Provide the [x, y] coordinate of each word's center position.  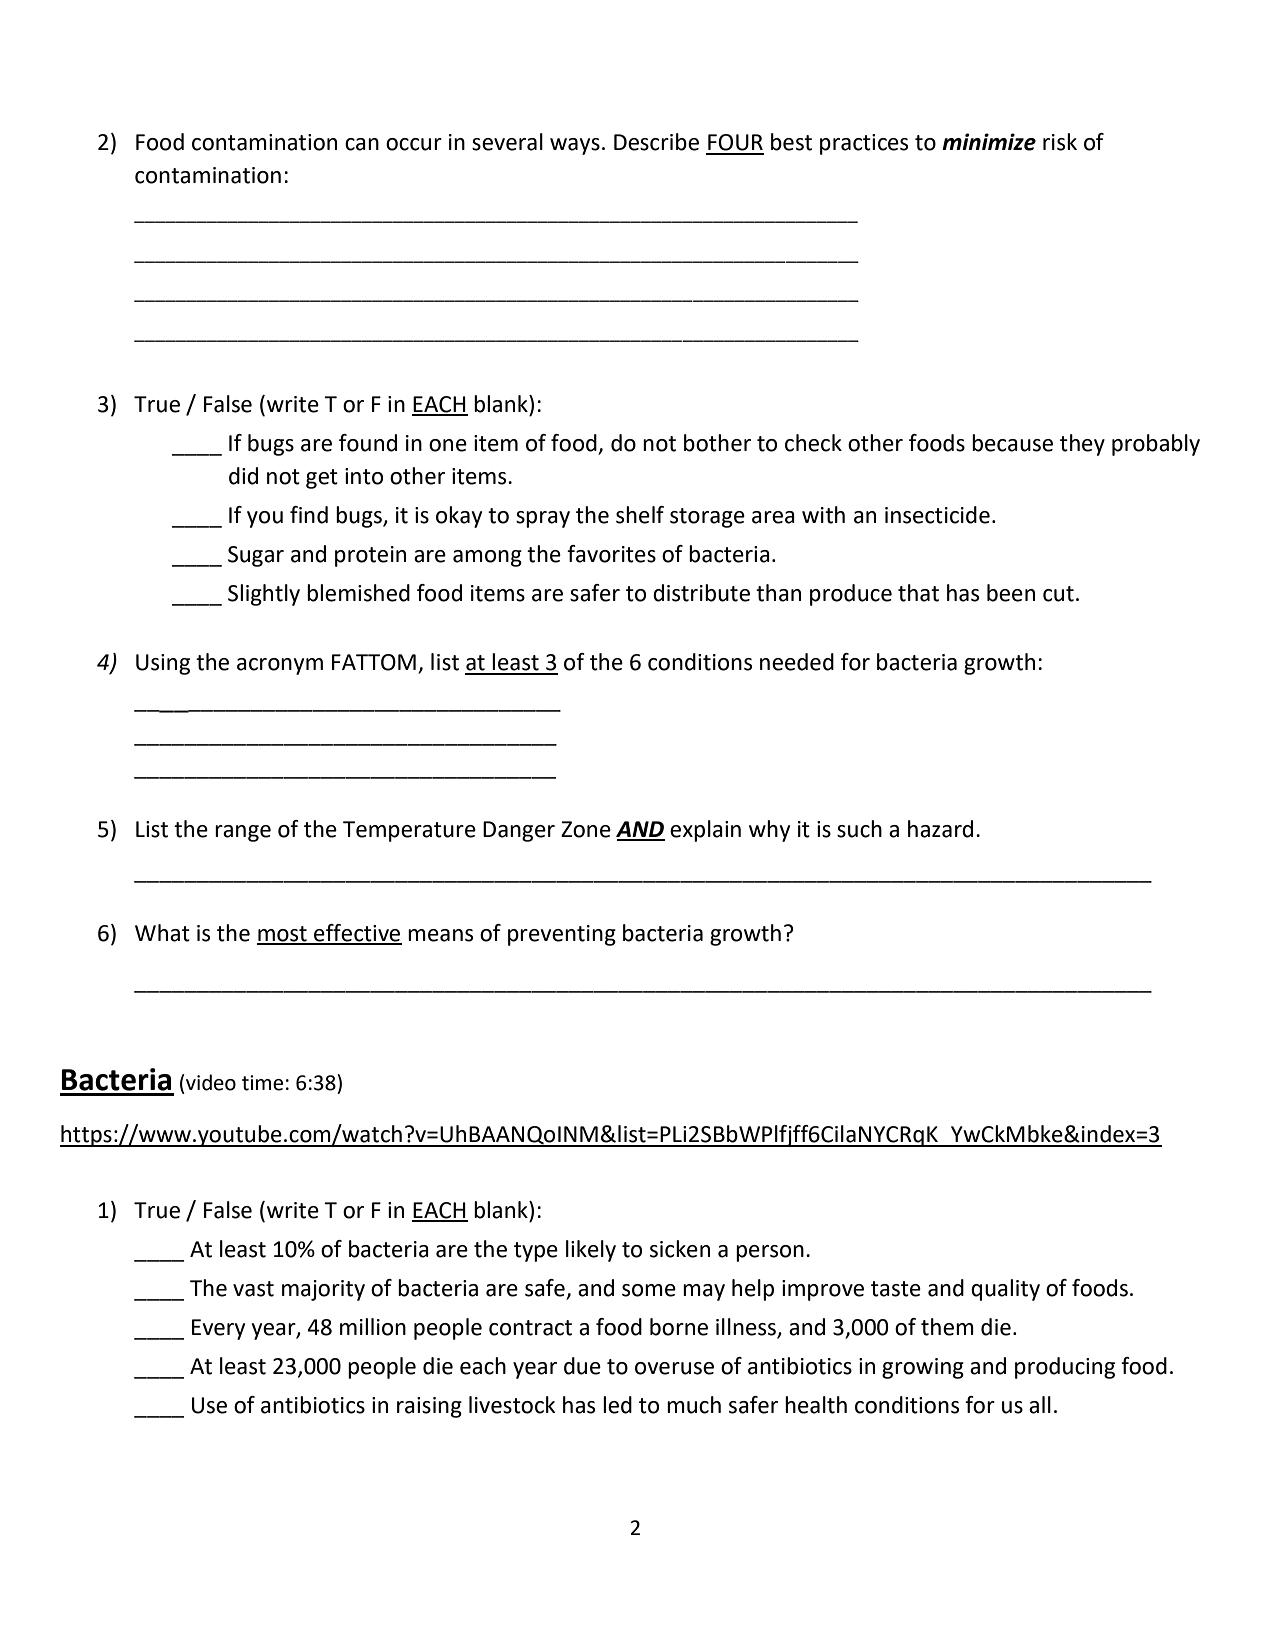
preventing [562, 935]
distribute [701, 593]
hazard [940, 829]
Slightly [264, 595]
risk [1060, 142]
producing [1065, 1368]
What [162, 933]
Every [218, 1329]
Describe [656, 142]
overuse [674, 1368]
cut [1058, 594]
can [362, 144]
